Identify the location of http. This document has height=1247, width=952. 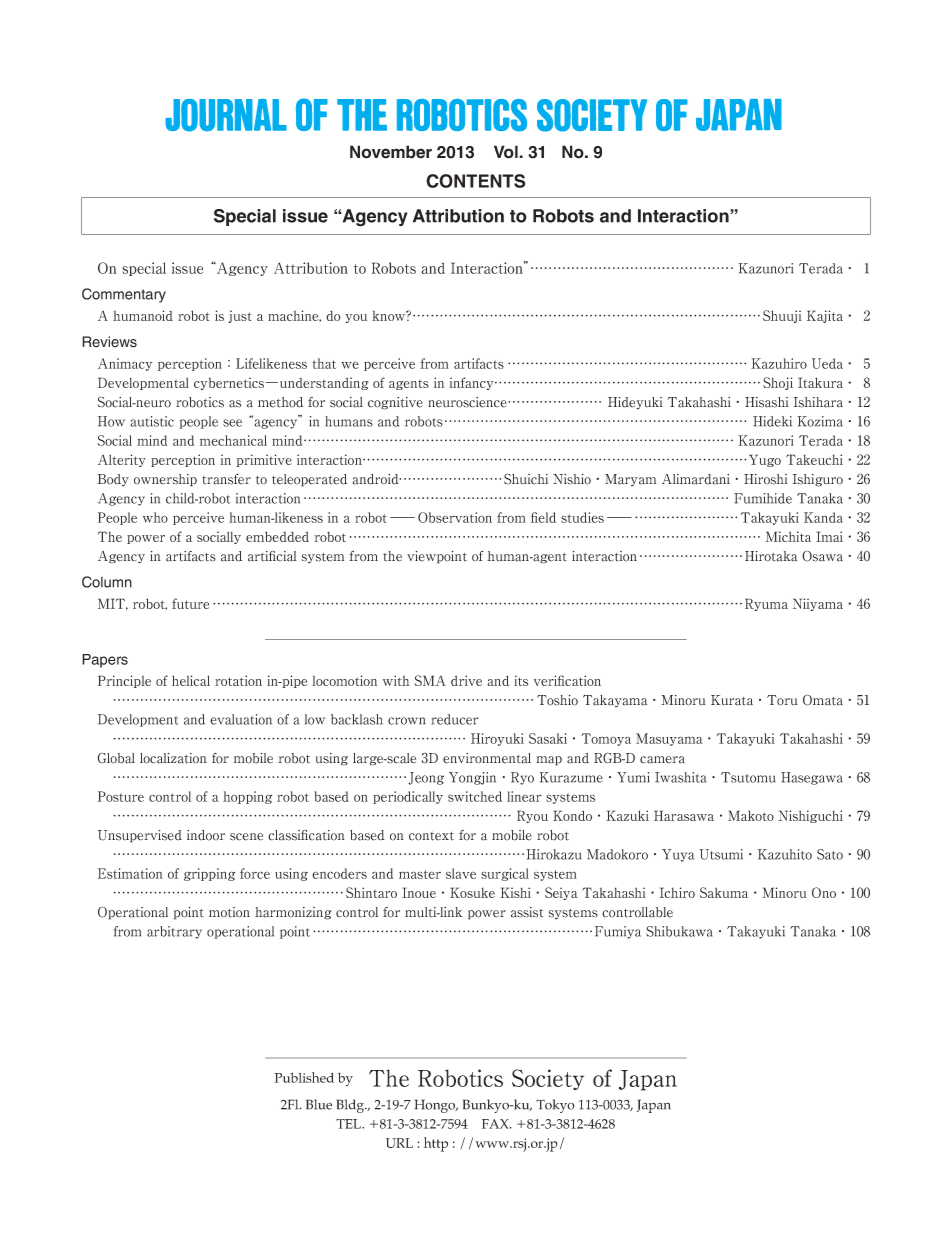
(436, 1144).
